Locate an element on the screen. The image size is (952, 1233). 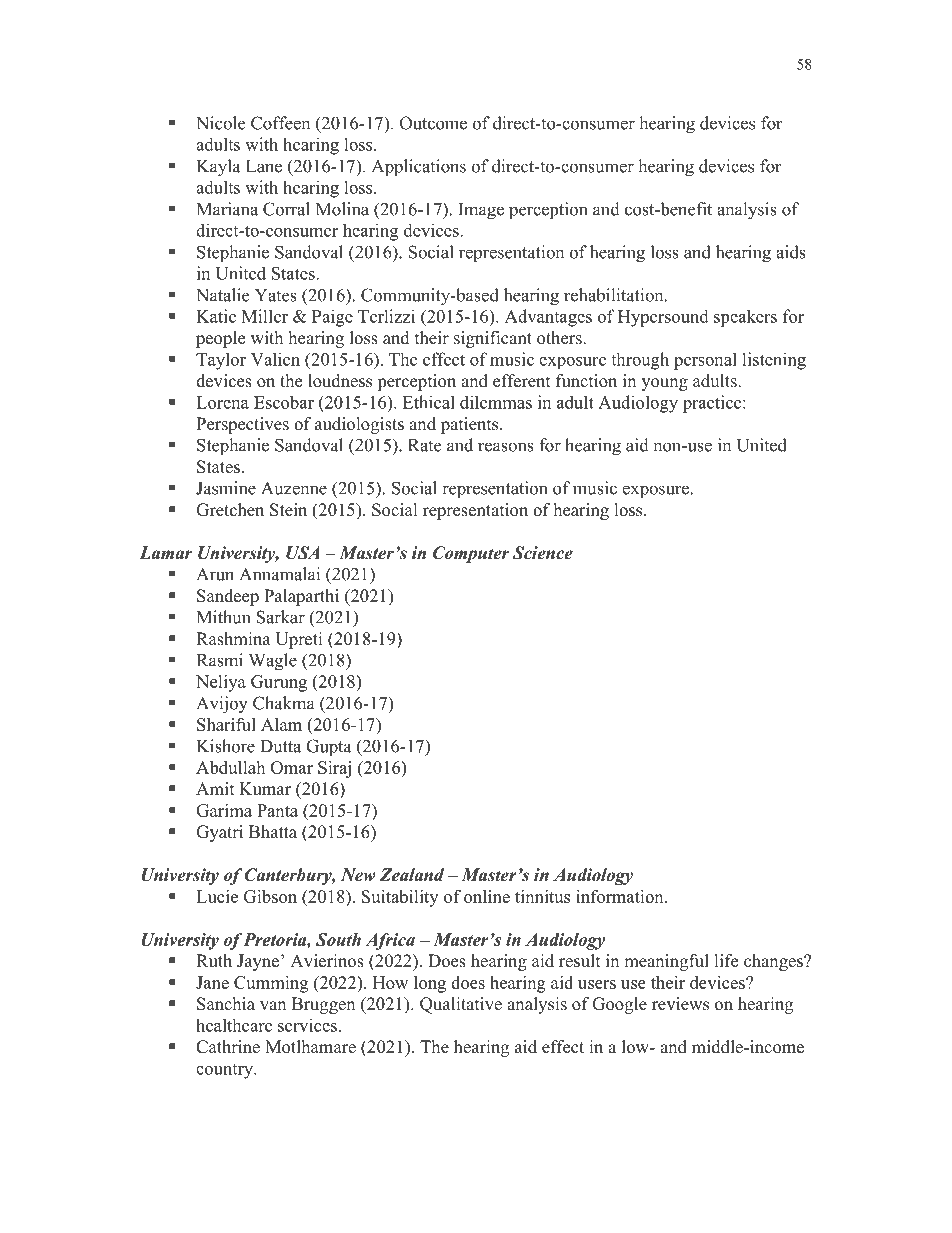
Qualitative is located at coordinates (461, 1005).
